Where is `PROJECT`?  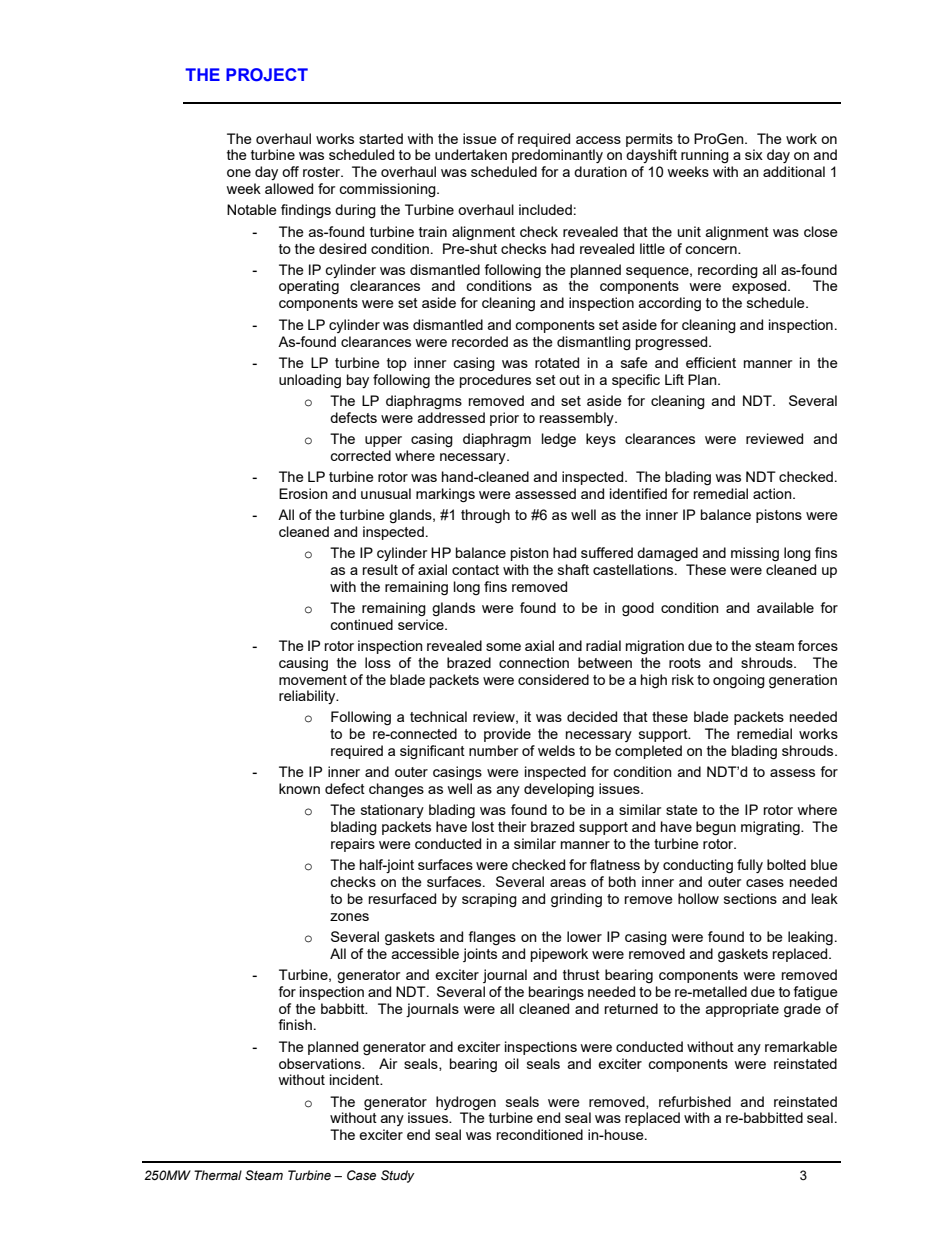
PROJECT is located at coordinates (267, 75).
